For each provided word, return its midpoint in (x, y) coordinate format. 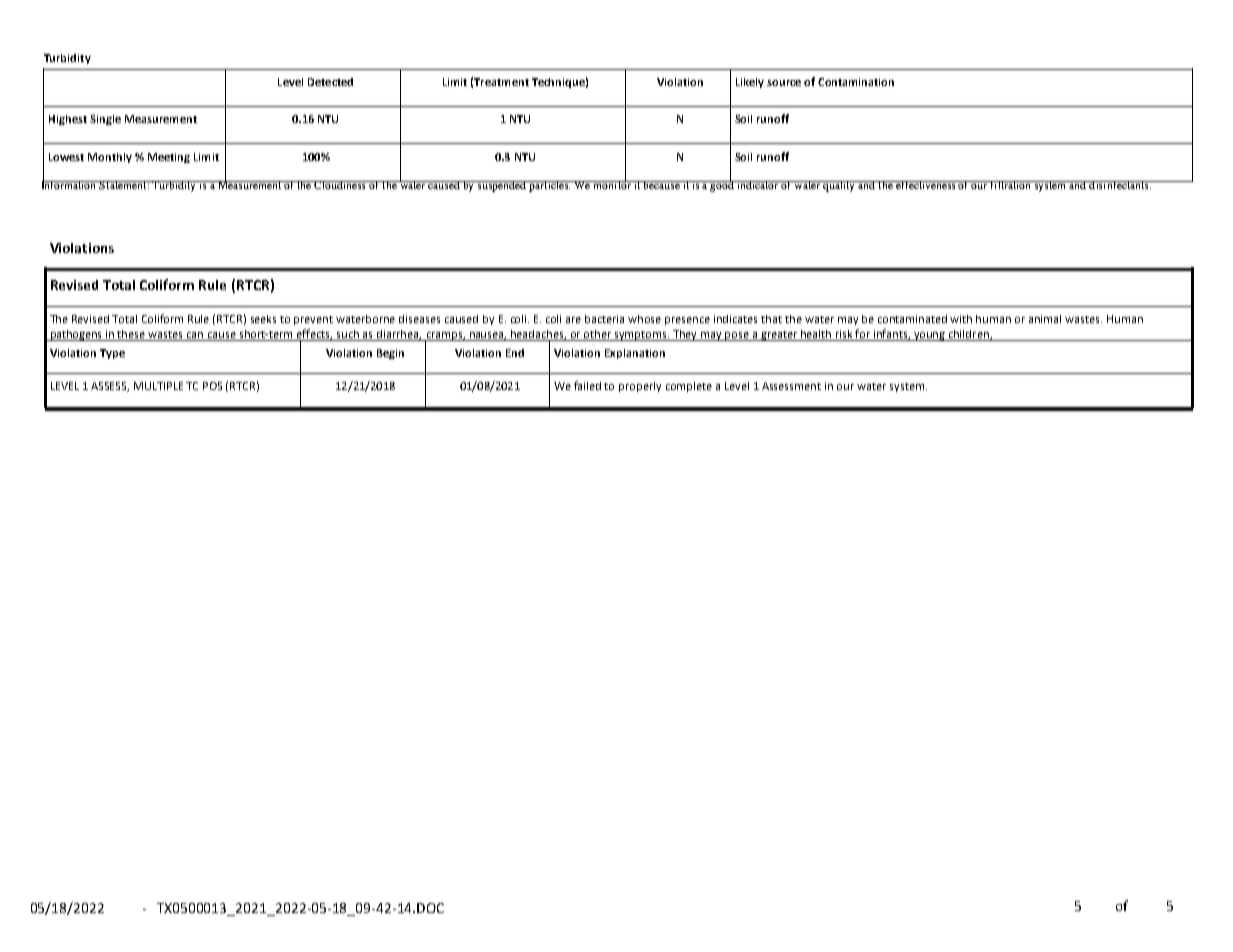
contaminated (912, 319)
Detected (330, 82)
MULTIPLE (158, 386)
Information (70, 184)
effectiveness (926, 185)
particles (549, 186)
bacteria (604, 319)
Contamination (856, 82)
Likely (750, 83)
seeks (263, 319)
